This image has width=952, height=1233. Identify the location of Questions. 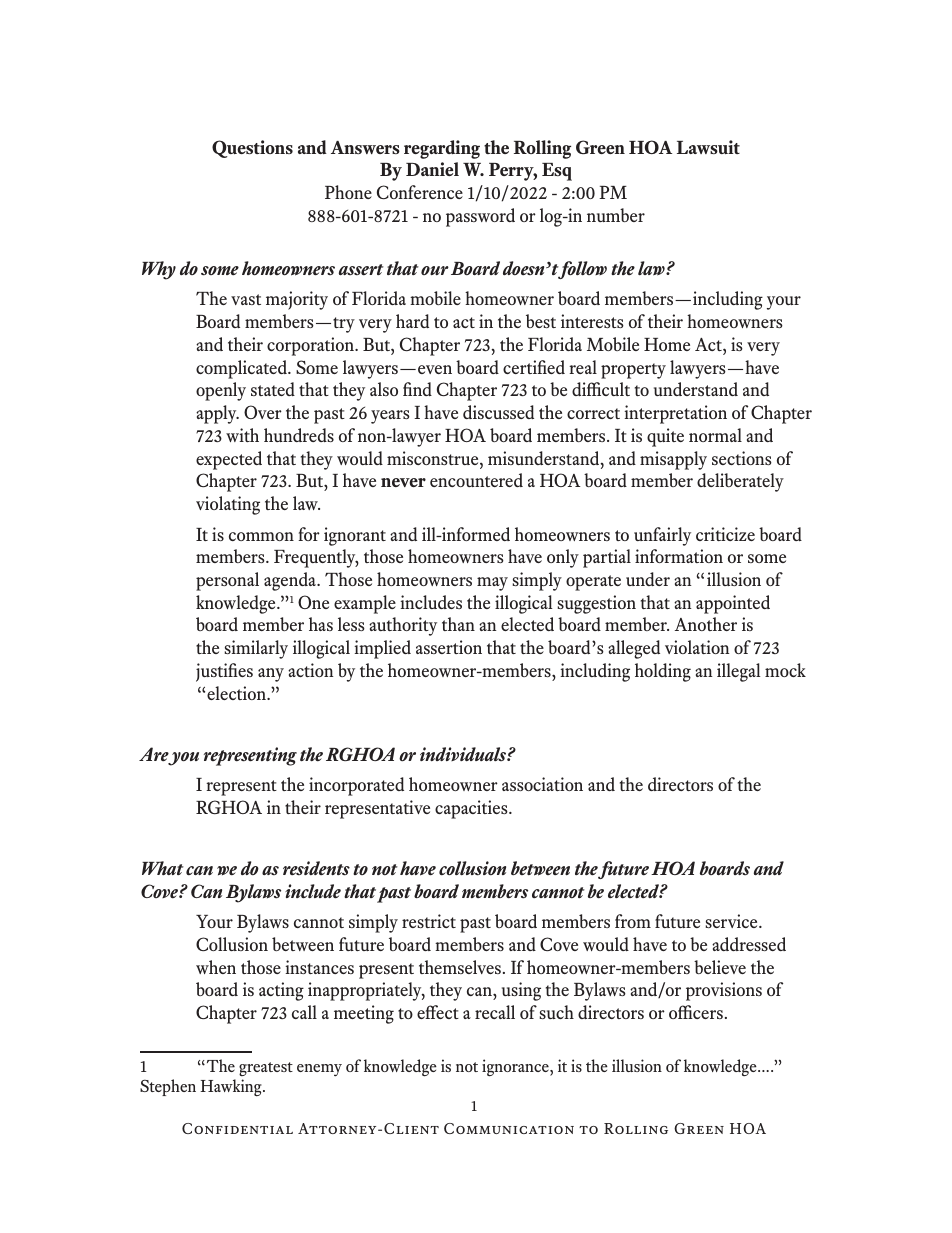
(252, 149).
